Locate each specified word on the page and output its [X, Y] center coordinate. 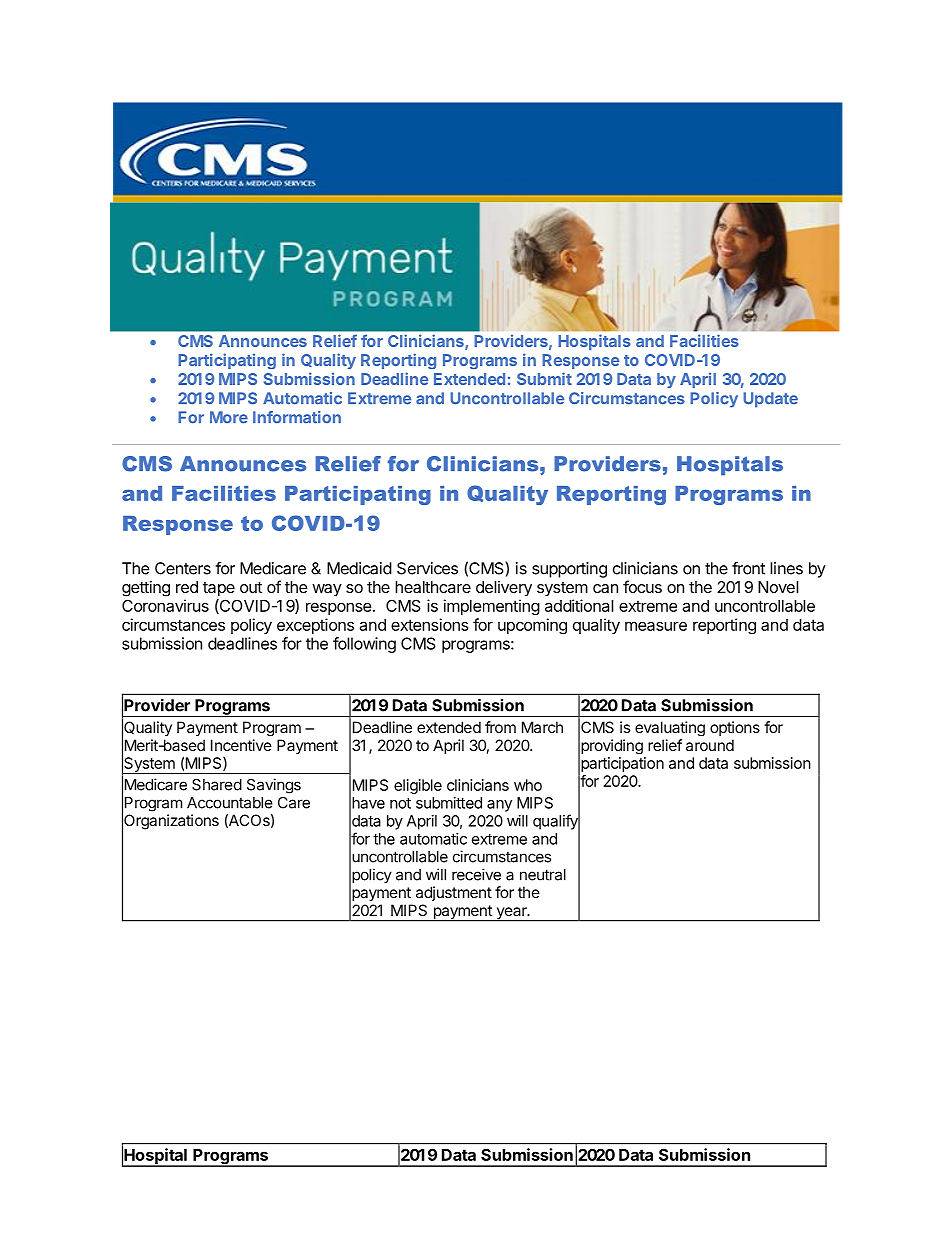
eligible [418, 786]
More [229, 417]
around [710, 745]
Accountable [230, 803]
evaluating [670, 728]
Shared [217, 785]
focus [642, 586]
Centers [183, 568]
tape [219, 589]
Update [770, 400]
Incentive [241, 745]
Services [427, 568]
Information [297, 417]
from [500, 727]
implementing [492, 607]
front [748, 568]
